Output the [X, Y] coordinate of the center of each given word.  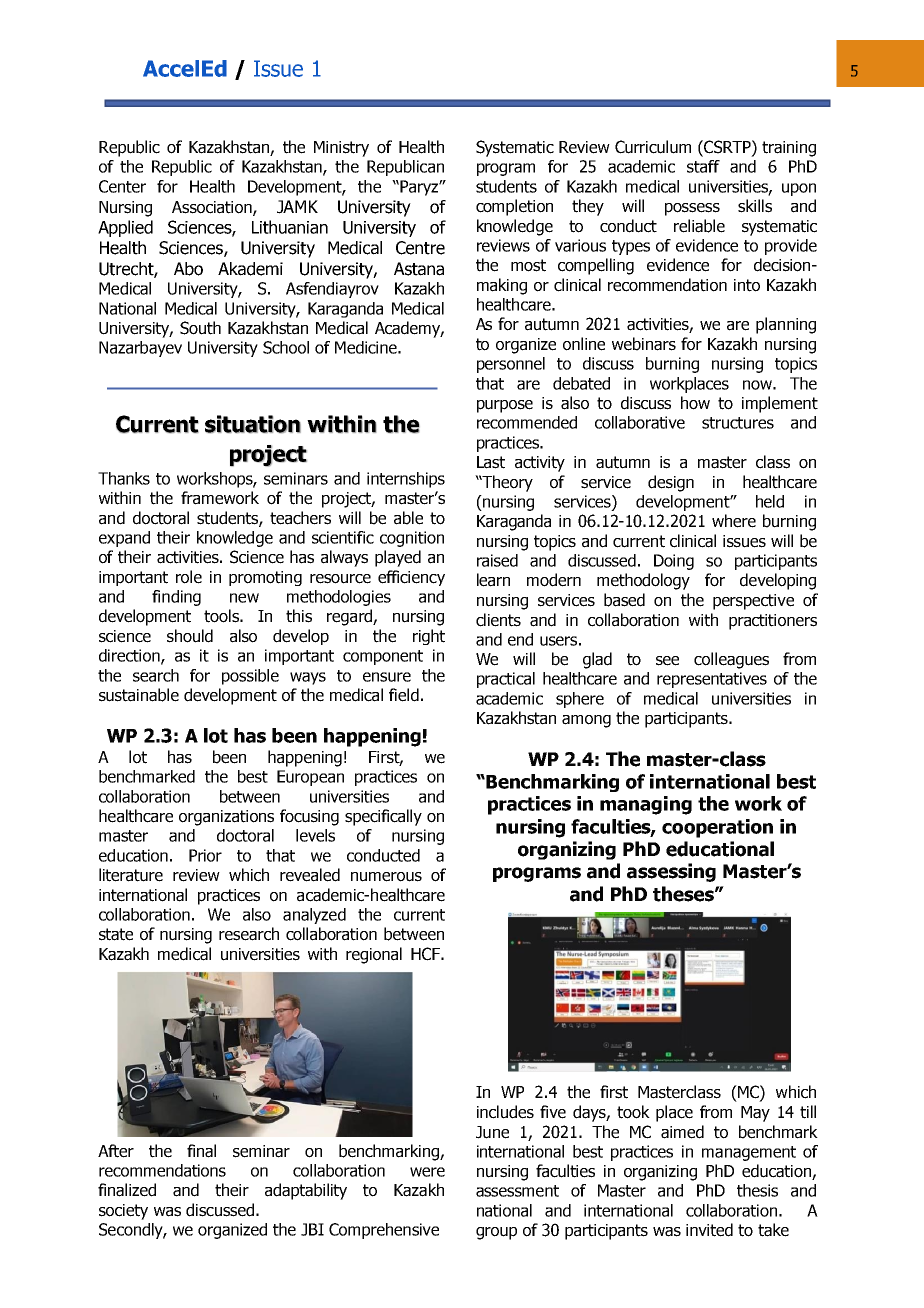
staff [703, 166]
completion [514, 207]
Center [122, 186]
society [123, 1212]
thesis [757, 1190]
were [427, 1172]
